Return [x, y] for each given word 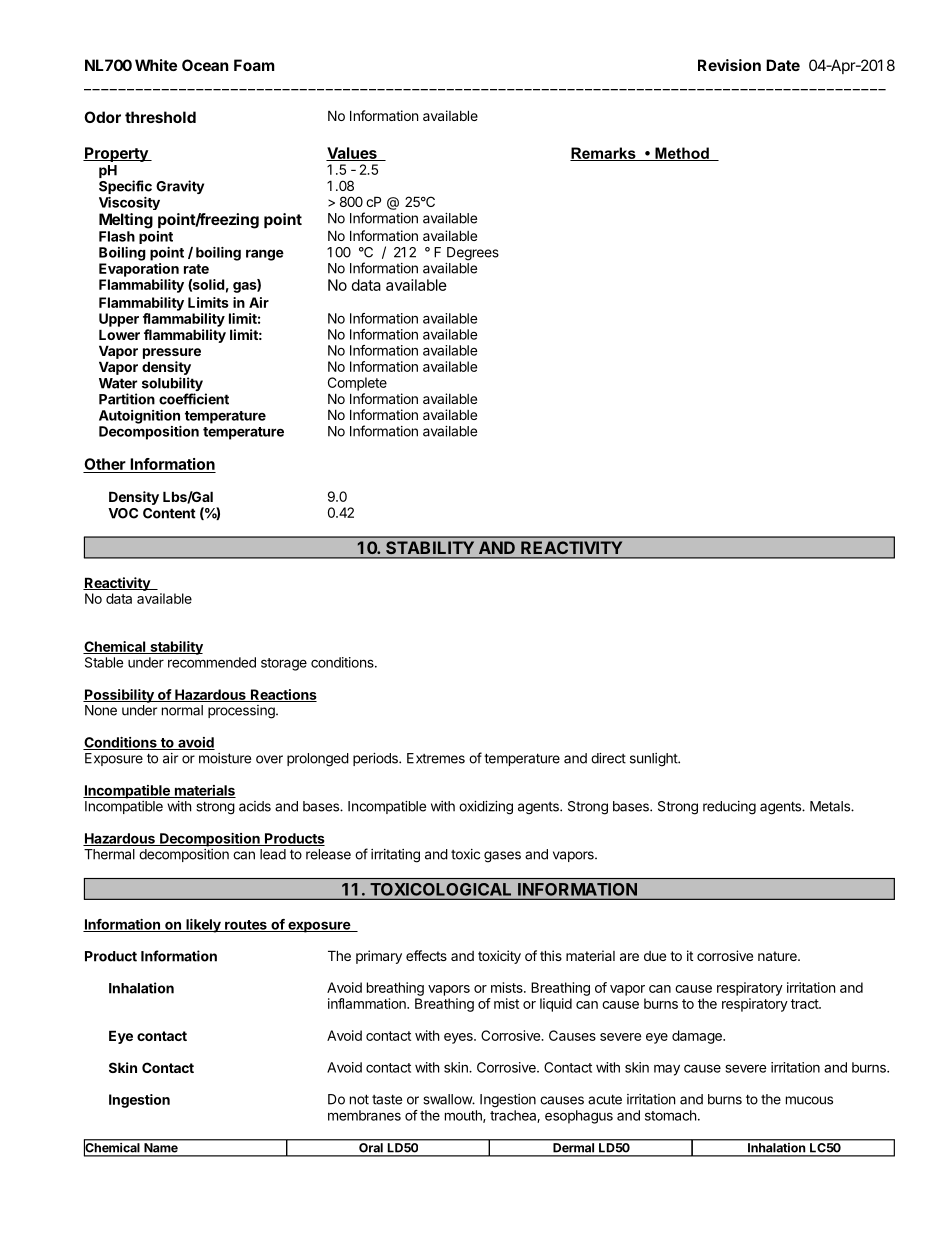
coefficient [194, 399]
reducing [729, 808]
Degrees [473, 254]
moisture [225, 758]
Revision [729, 65]
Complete [357, 384]
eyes [459, 1038]
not [359, 1099]
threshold [160, 117]
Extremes [436, 758]
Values [352, 154]
